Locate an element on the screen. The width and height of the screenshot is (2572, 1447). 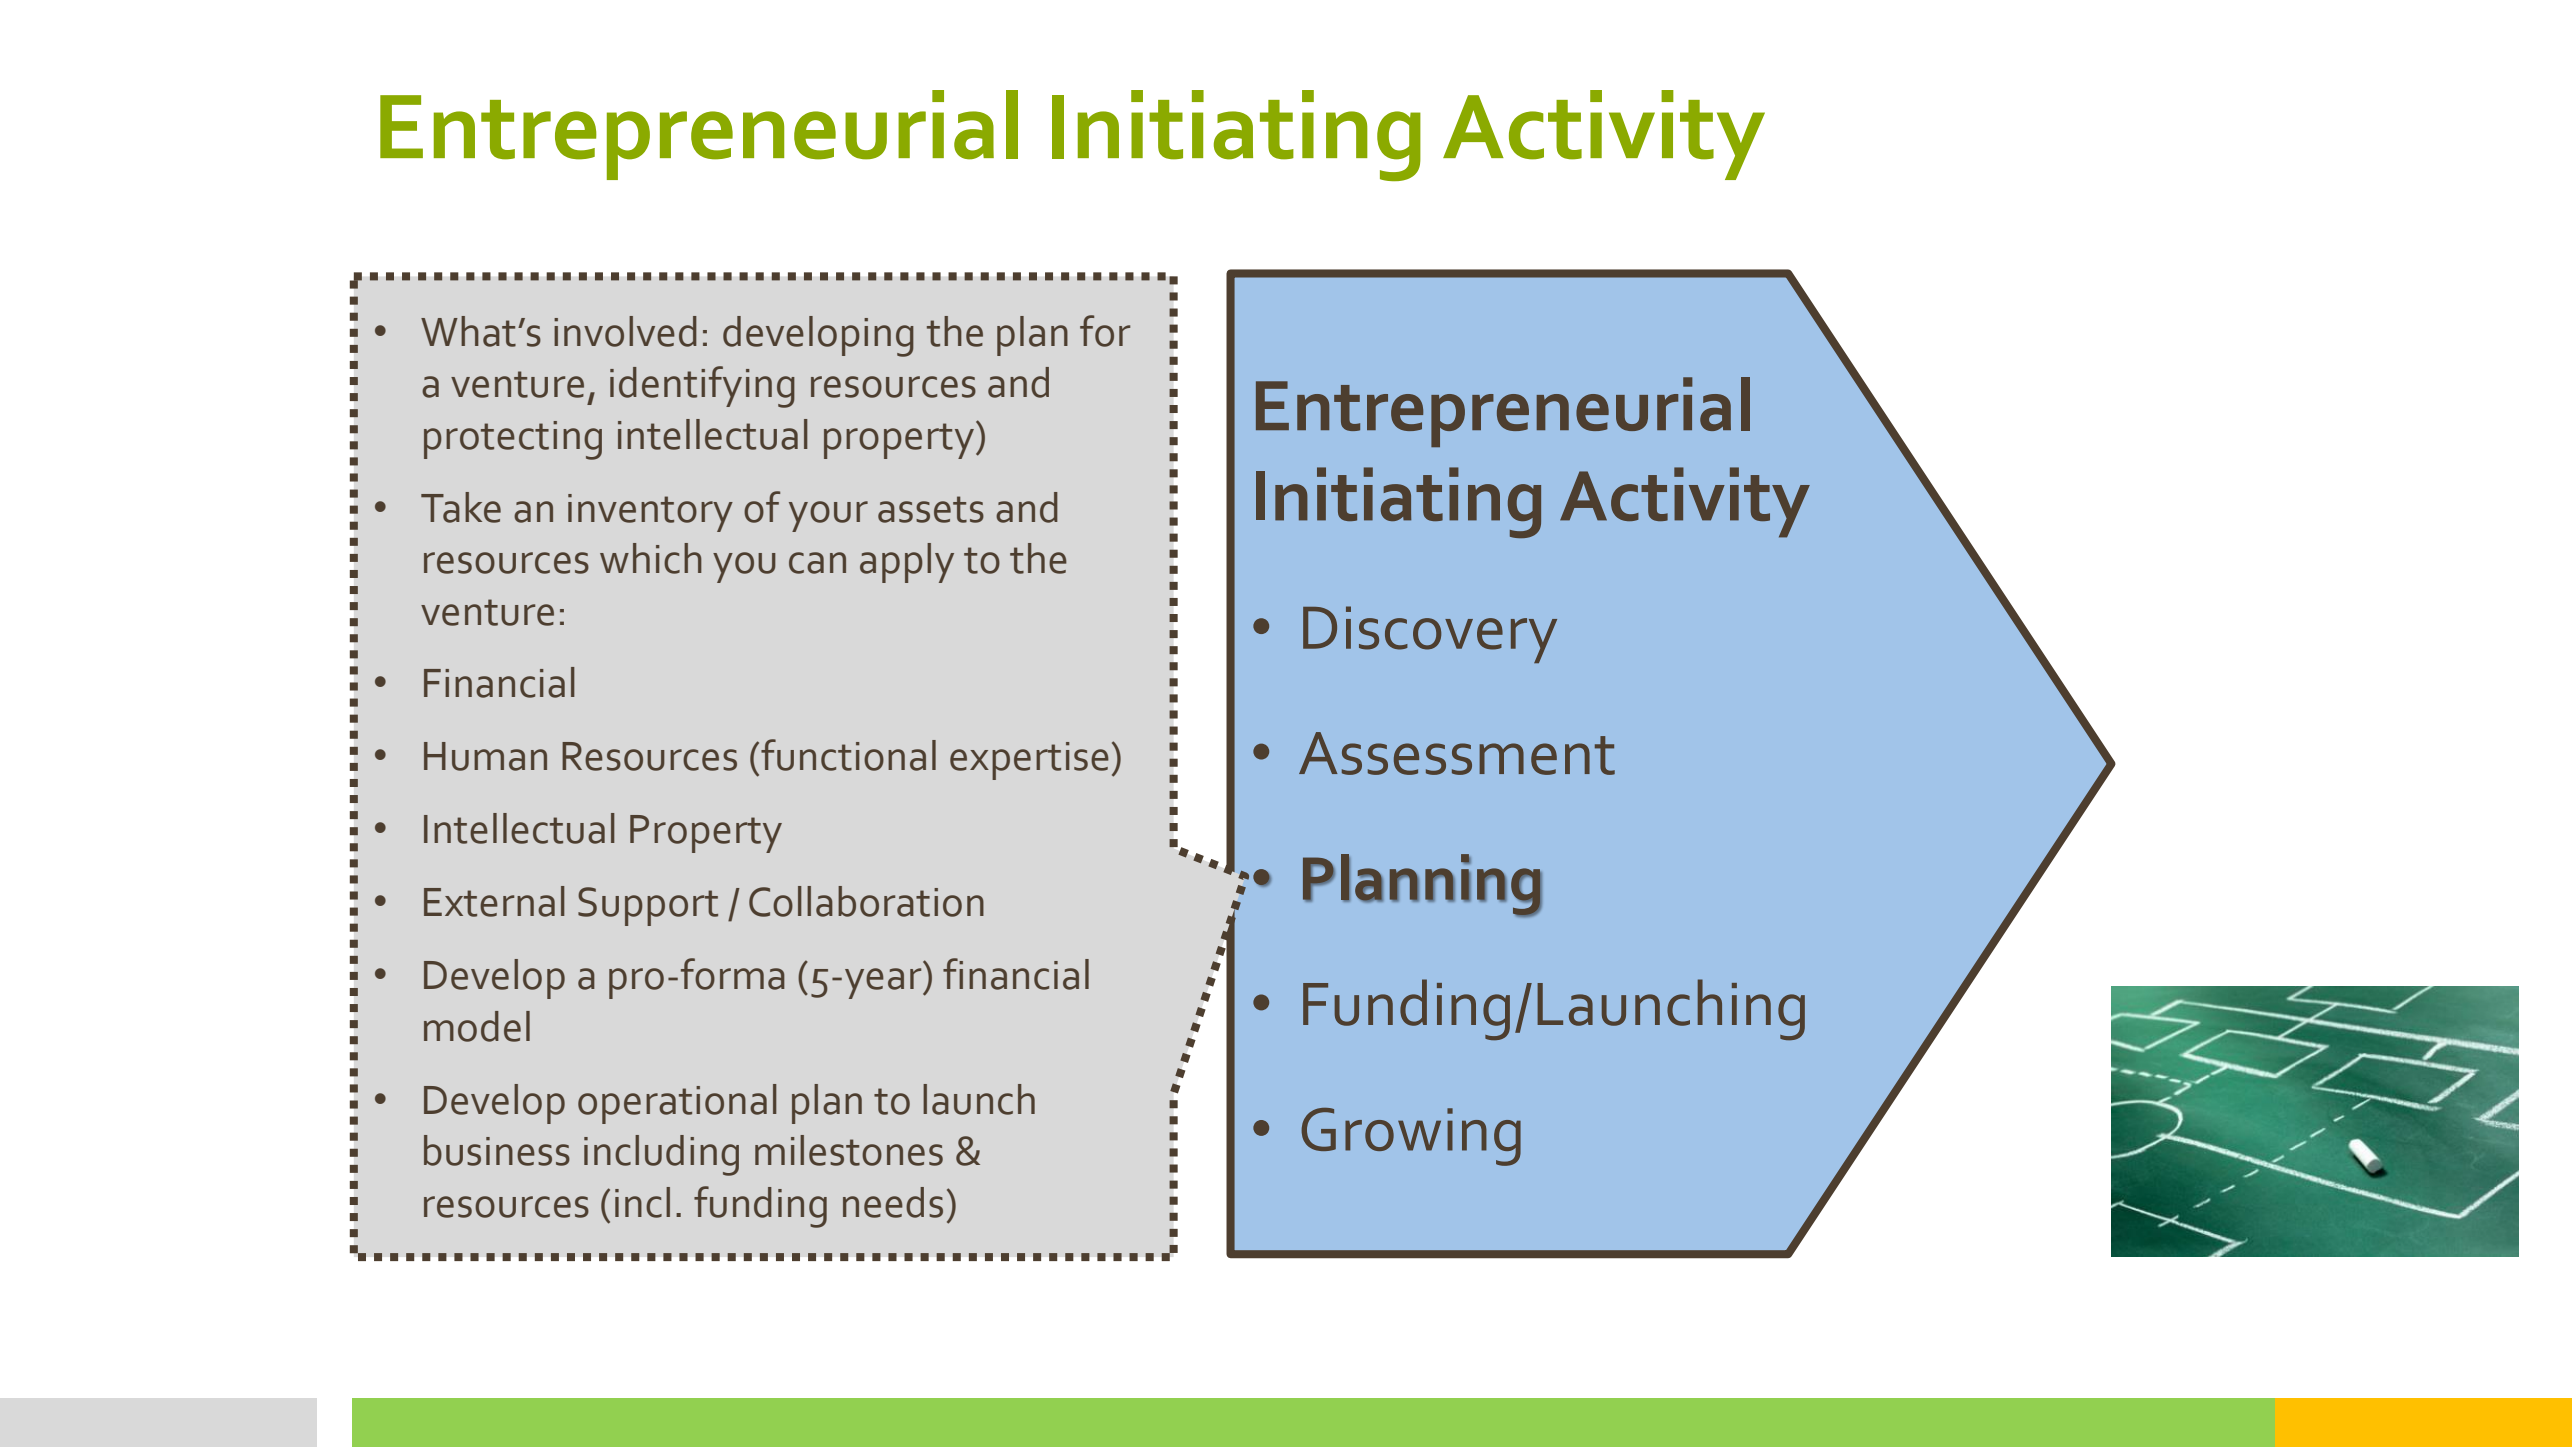
involved is located at coordinates (625, 331).
